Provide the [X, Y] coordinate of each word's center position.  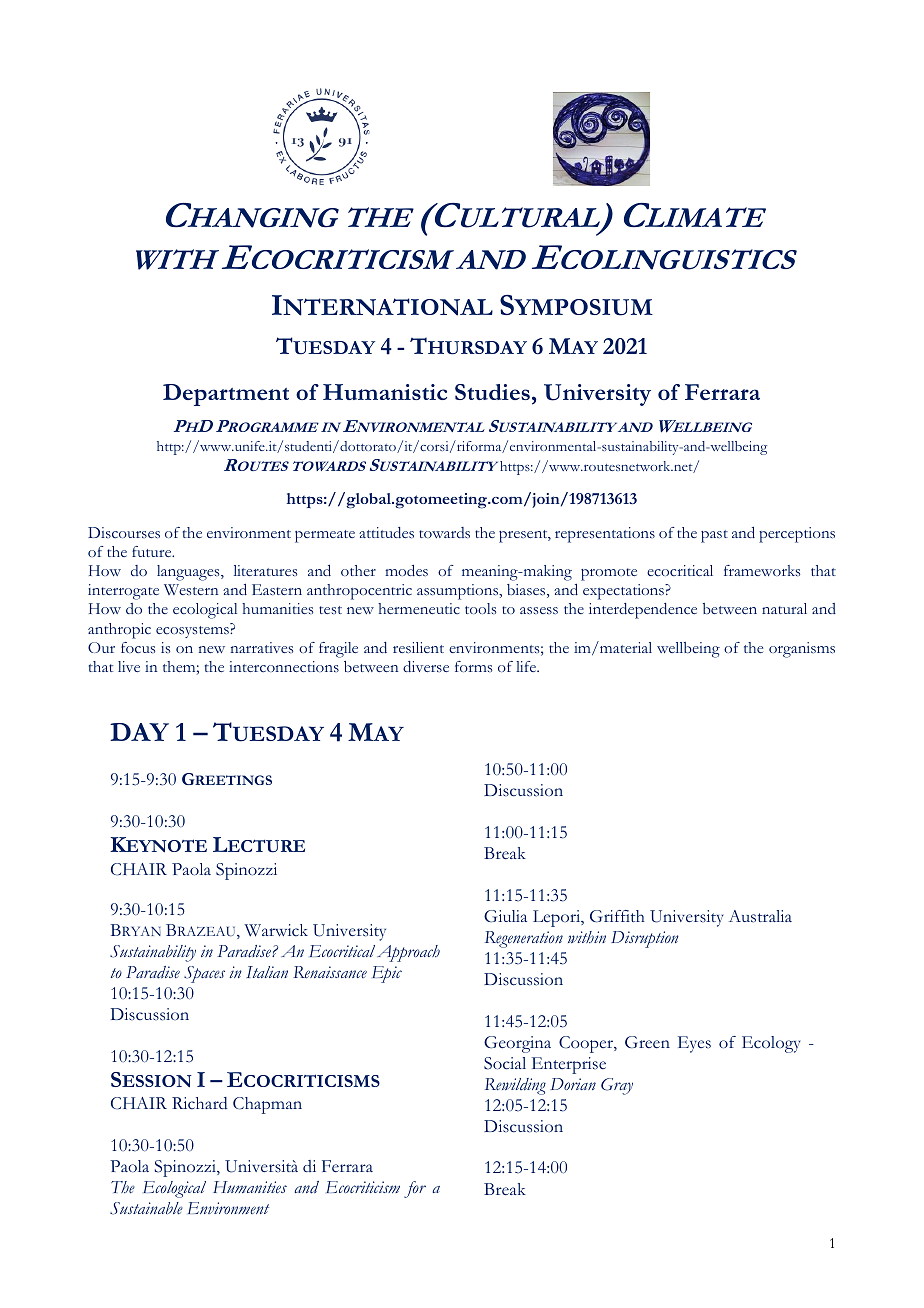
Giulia [505, 916]
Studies [492, 392]
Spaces [204, 974]
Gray [617, 1086]
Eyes [694, 1044]
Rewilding [515, 1086]
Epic [387, 974]
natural [784, 608]
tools [480, 608]
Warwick [276, 930]
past [714, 536]
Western [191, 589]
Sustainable [146, 1208]
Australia [760, 916]
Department [226, 395]
